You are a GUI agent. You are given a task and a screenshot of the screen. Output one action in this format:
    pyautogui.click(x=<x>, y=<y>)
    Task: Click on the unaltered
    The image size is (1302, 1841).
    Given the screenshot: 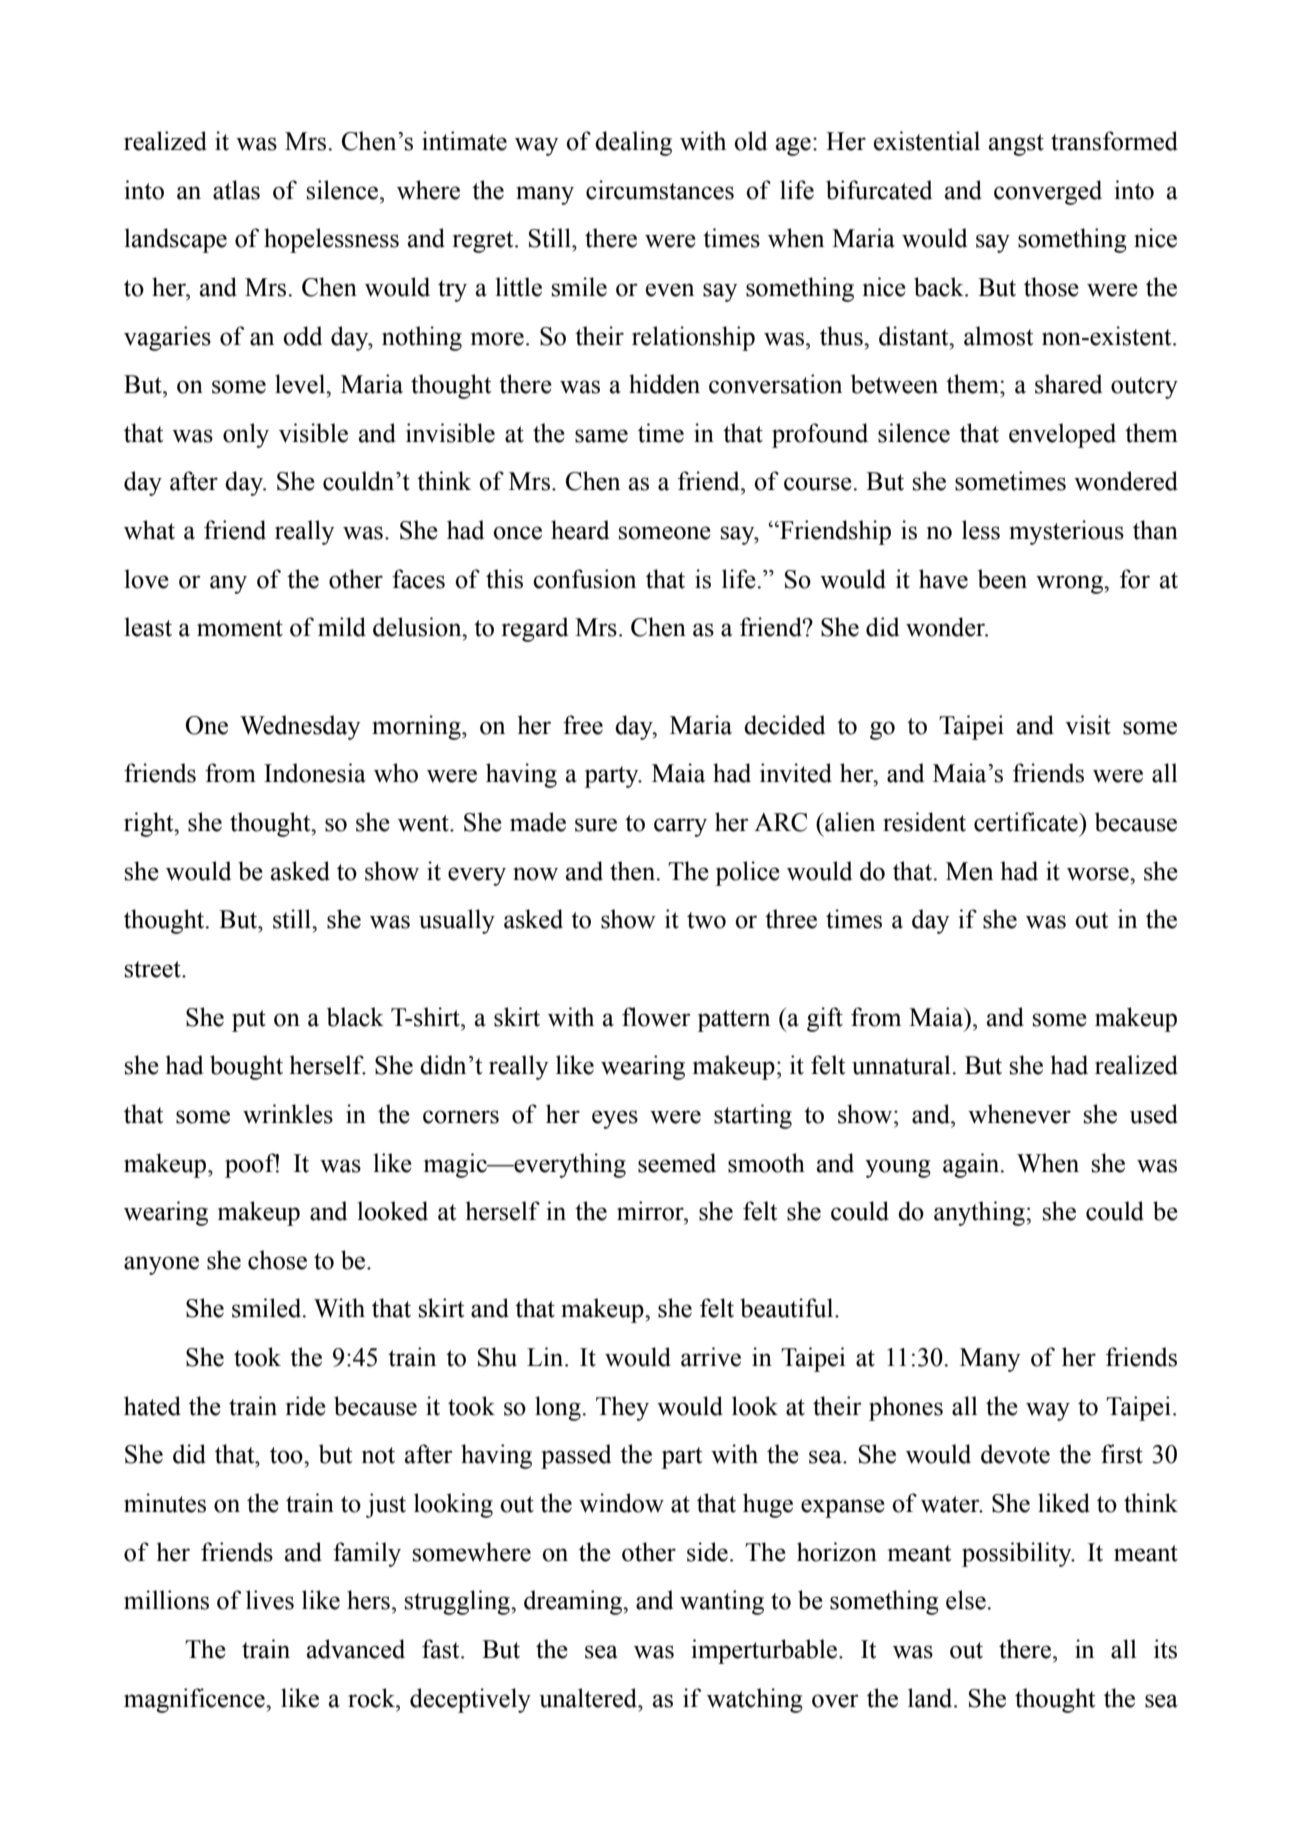 What is the action you would take?
    pyautogui.click(x=589, y=1698)
